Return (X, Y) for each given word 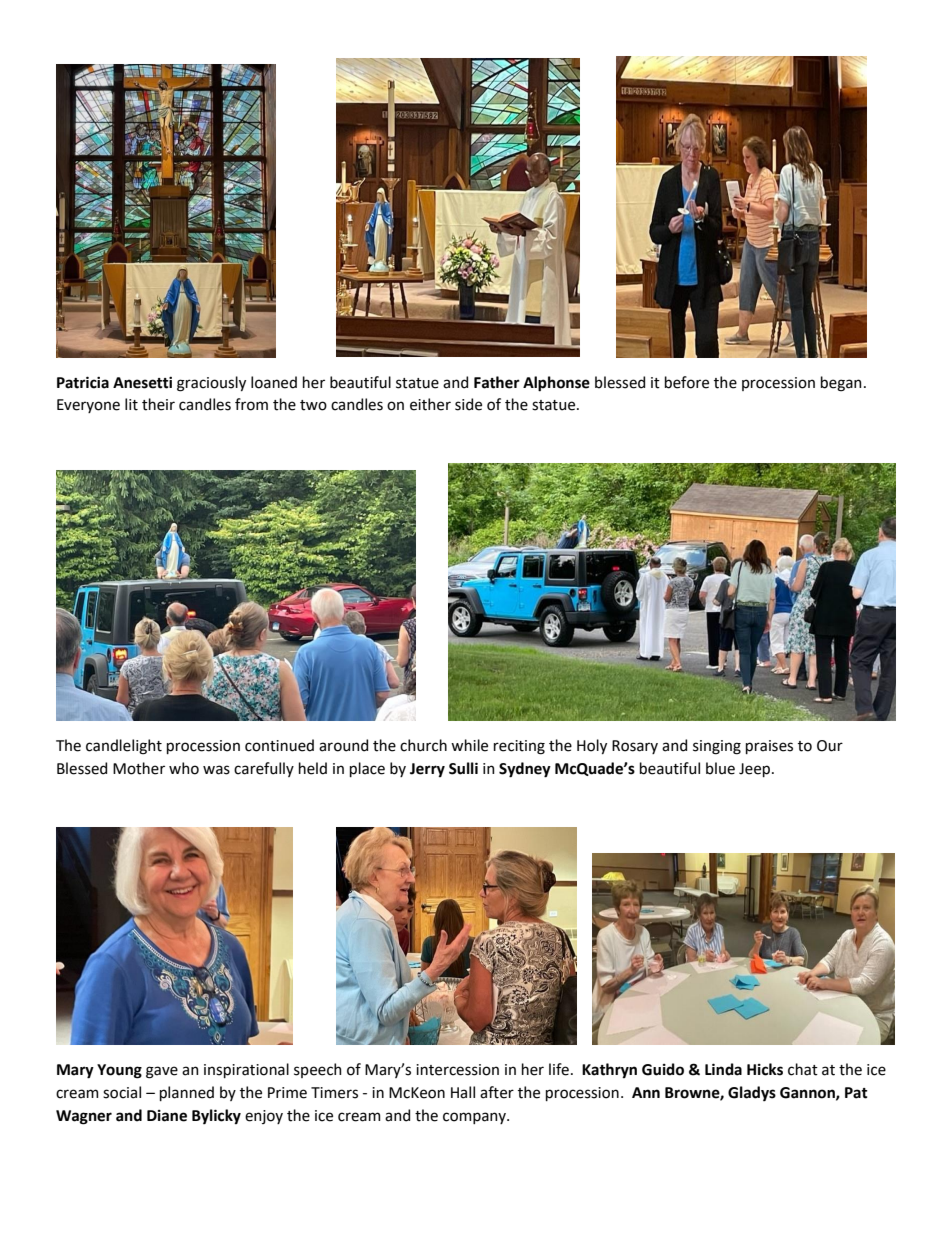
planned (187, 1093)
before (687, 382)
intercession (457, 1070)
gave (162, 1072)
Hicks (765, 1069)
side (468, 404)
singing (717, 747)
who (184, 768)
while (469, 745)
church (423, 745)
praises (769, 747)
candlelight (124, 747)
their (158, 404)
